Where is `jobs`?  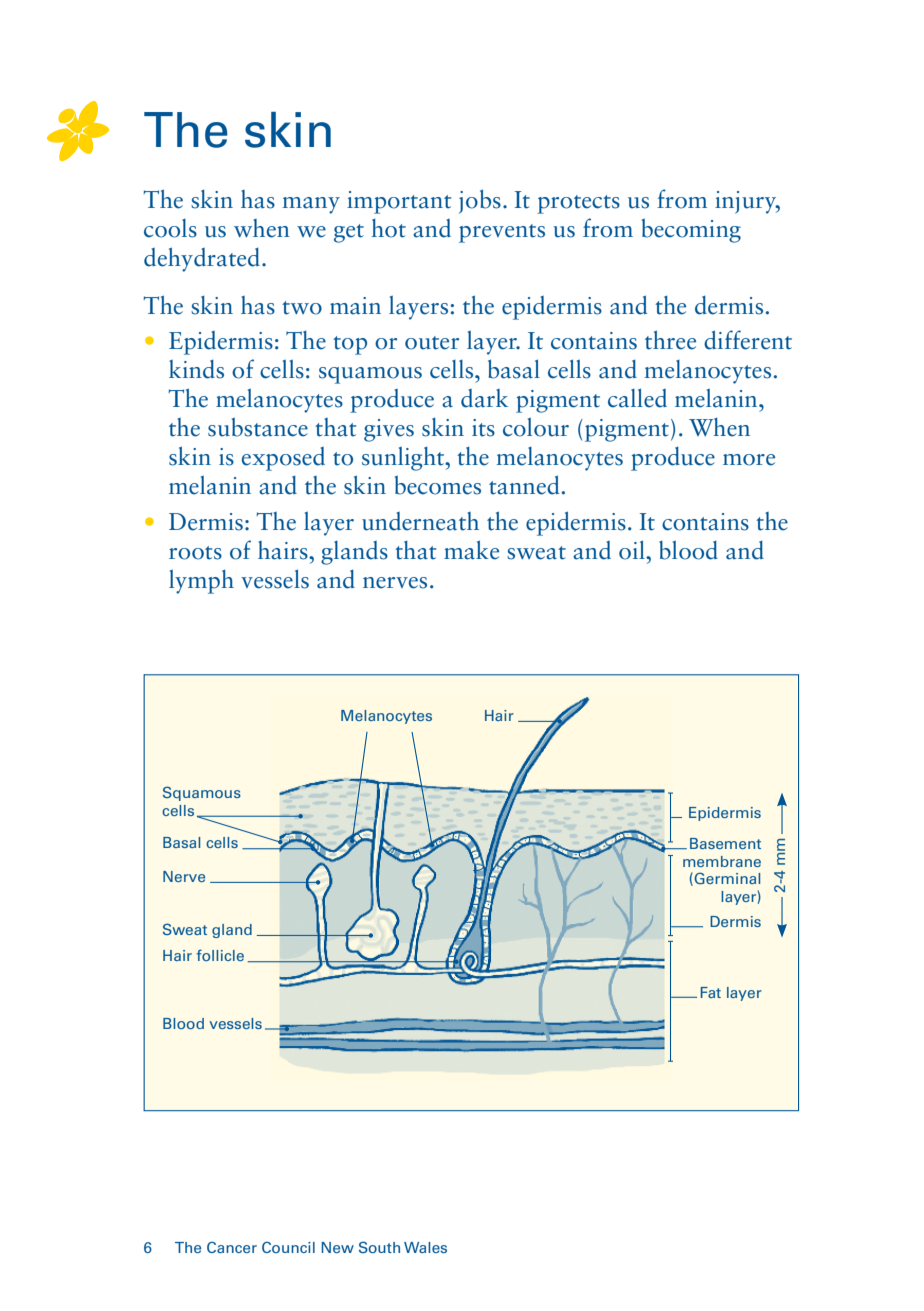 jobs is located at coordinates (480, 201).
